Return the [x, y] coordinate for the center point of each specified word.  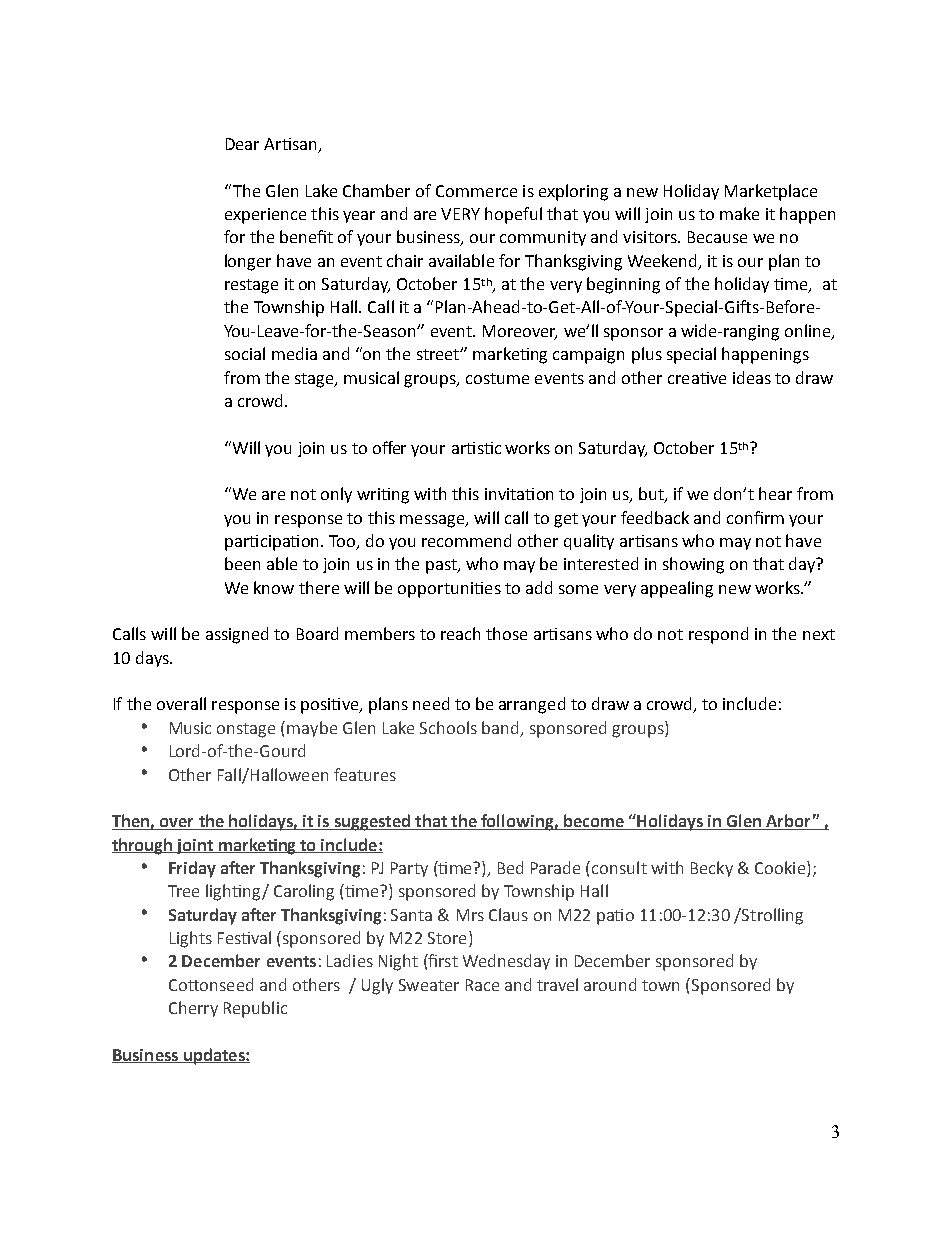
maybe [312, 729]
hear [775, 493]
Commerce [476, 191]
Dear [242, 144]
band [500, 727]
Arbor [788, 822]
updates [214, 1056]
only [336, 495]
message [433, 521]
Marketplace [771, 192]
